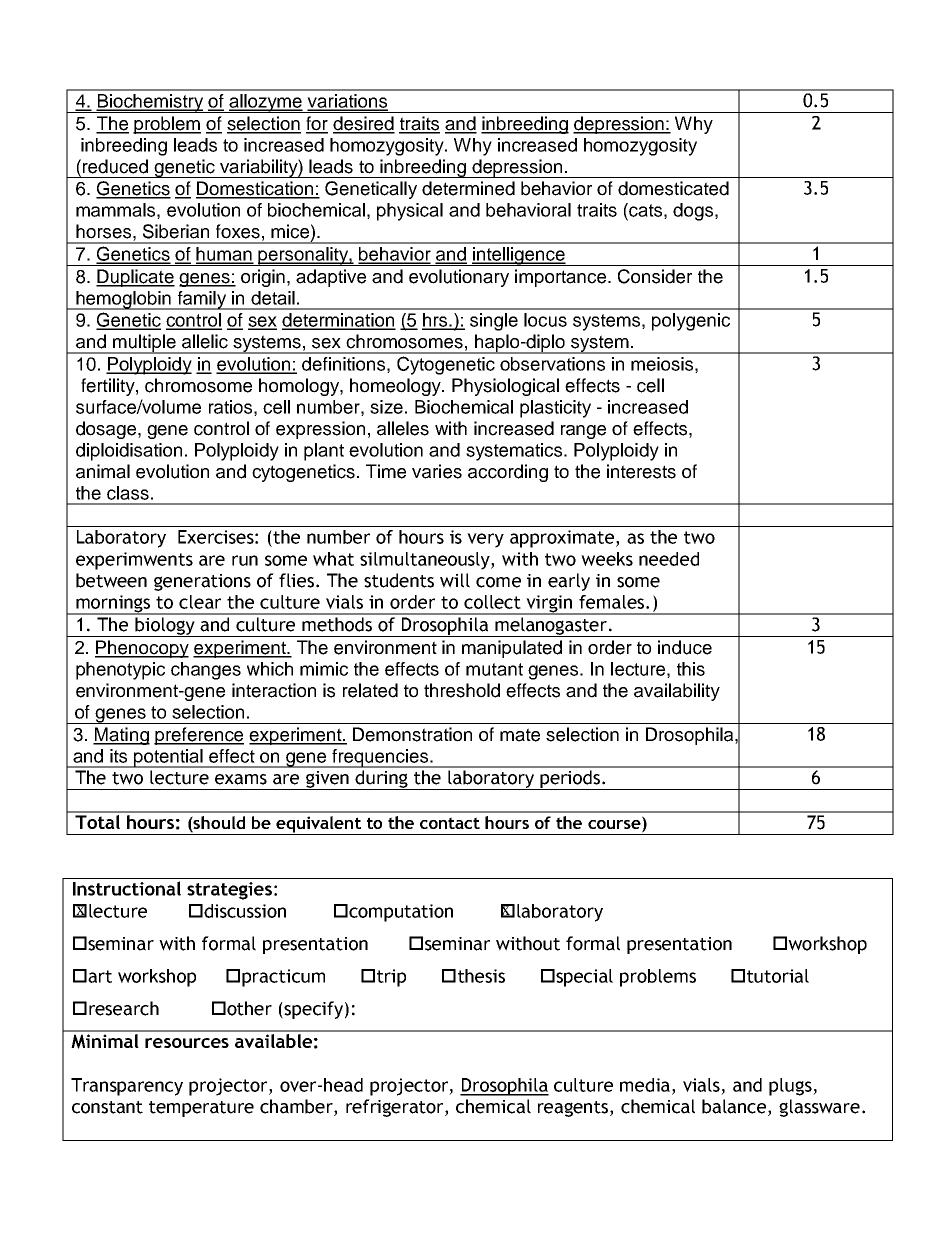  I want to click on varies, so click(437, 471).
